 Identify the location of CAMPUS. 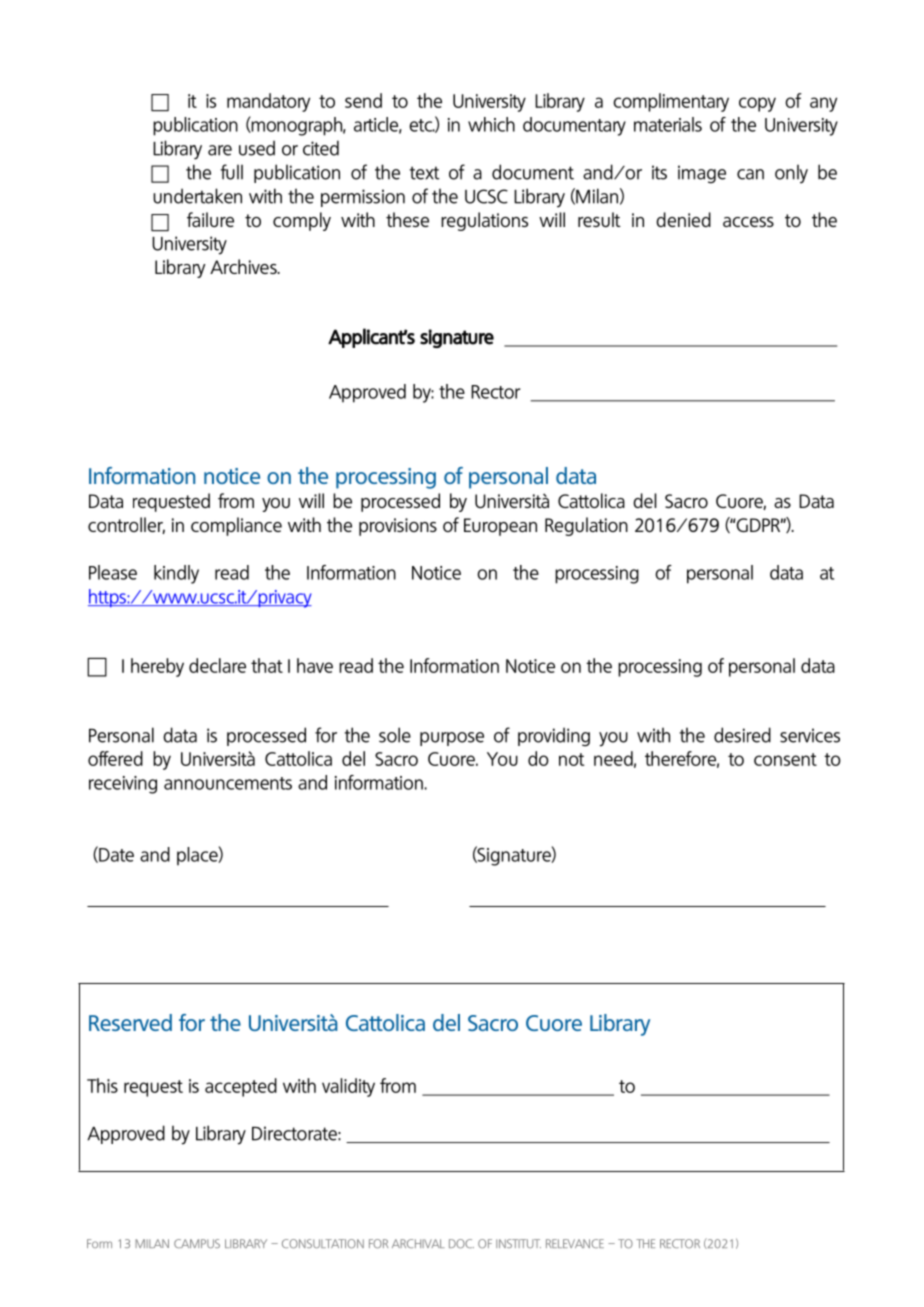
(197, 1243).
